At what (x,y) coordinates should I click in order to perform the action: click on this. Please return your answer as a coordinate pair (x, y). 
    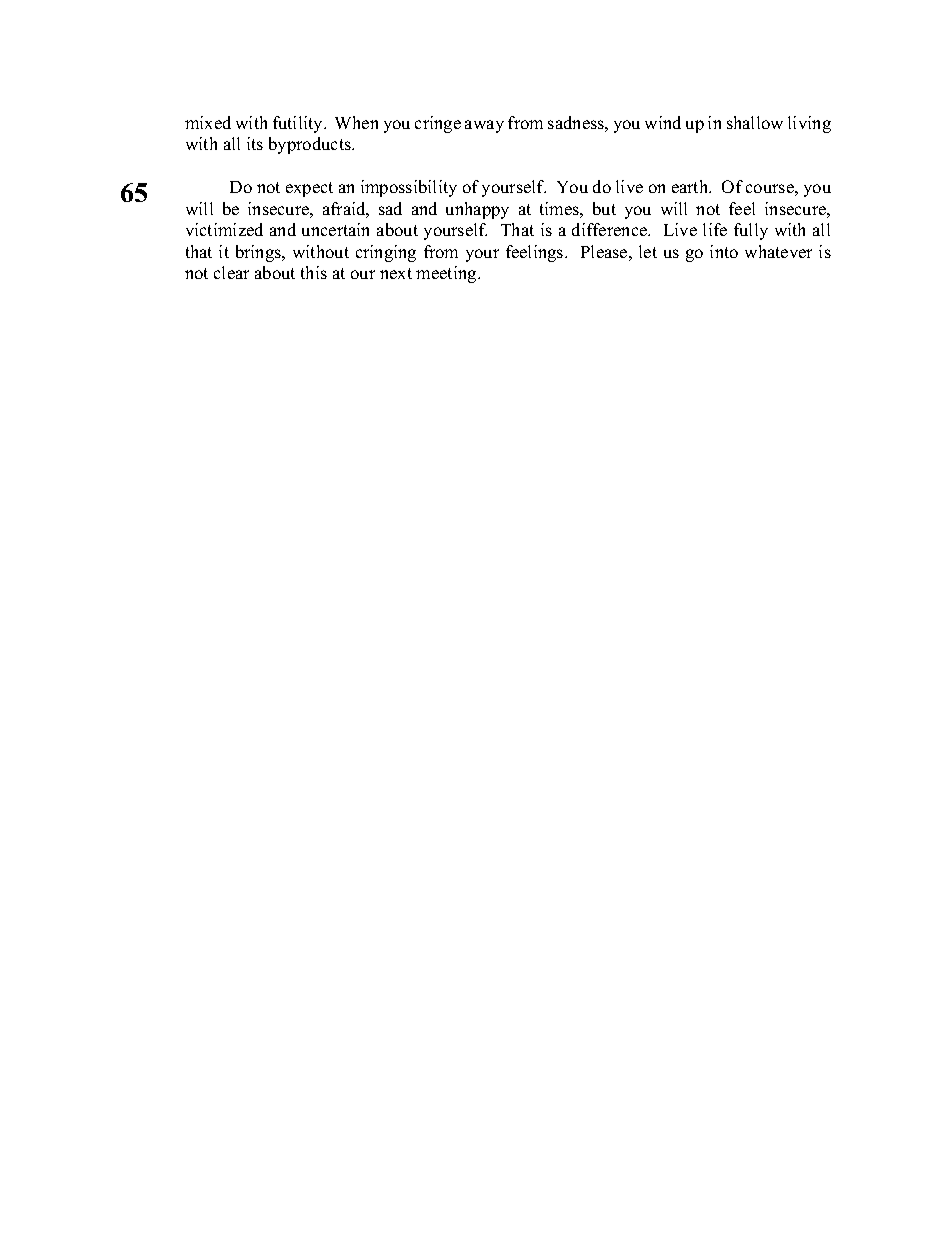
    Looking at the image, I should click on (314, 272).
